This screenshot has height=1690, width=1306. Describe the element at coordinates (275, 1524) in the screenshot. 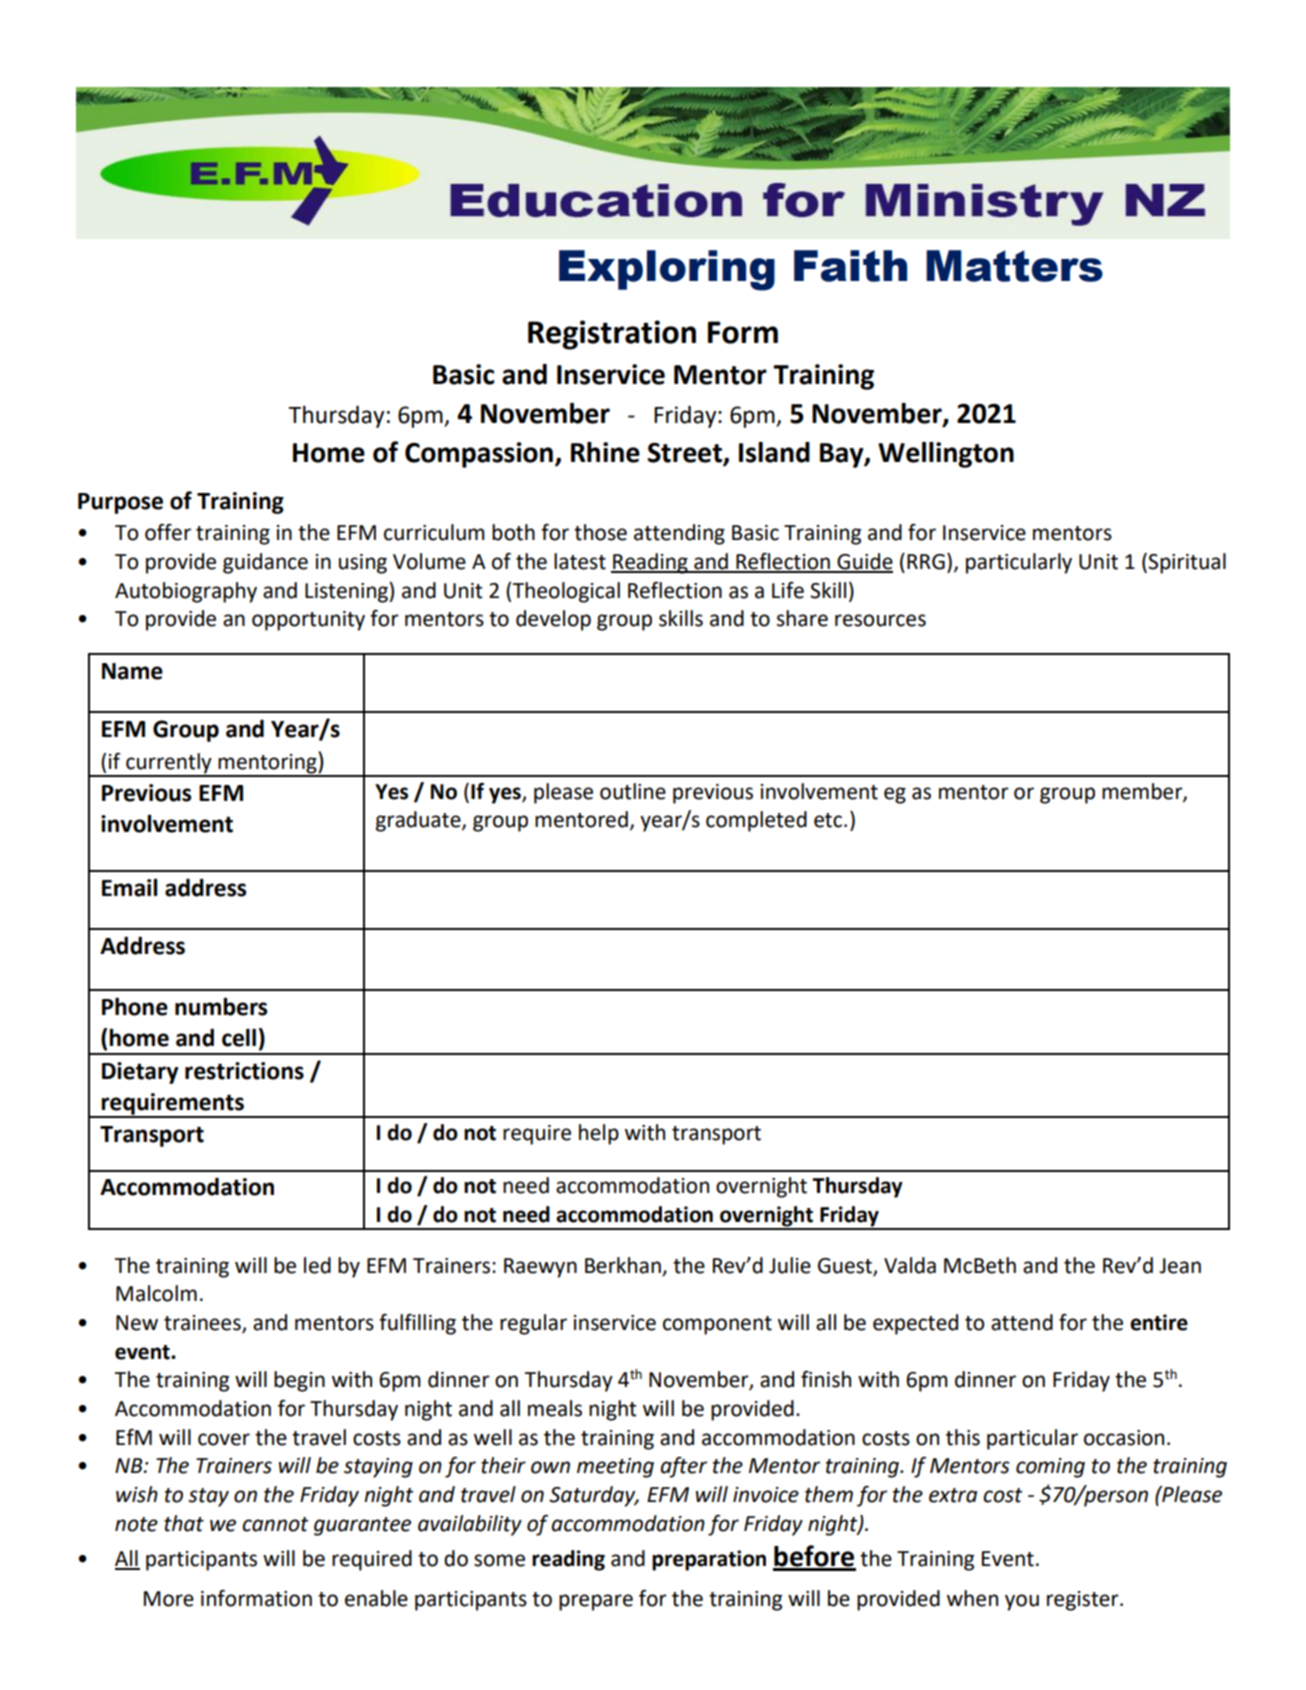

I see `cannot` at that location.
